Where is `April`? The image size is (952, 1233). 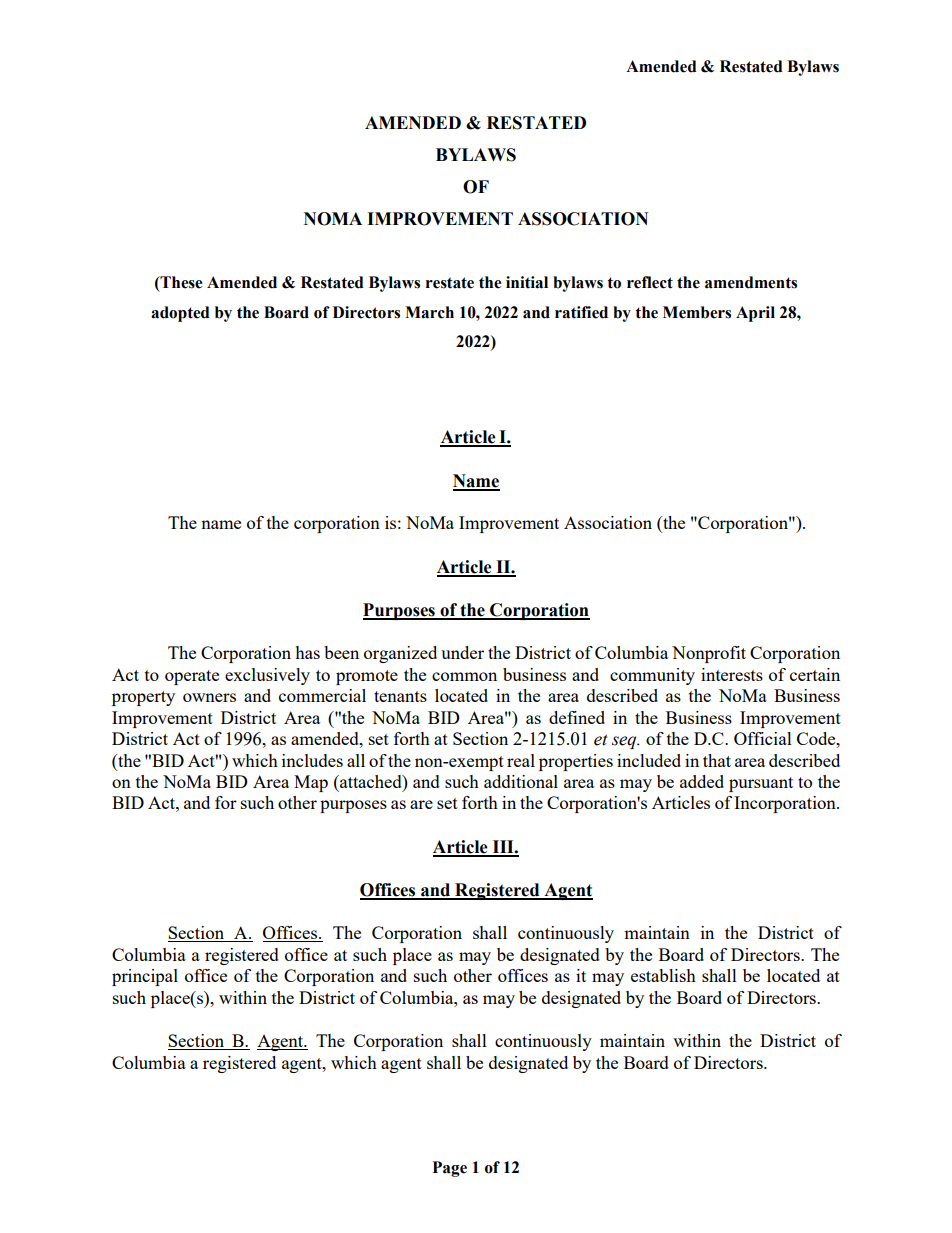 April is located at coordinates (755, 314).
